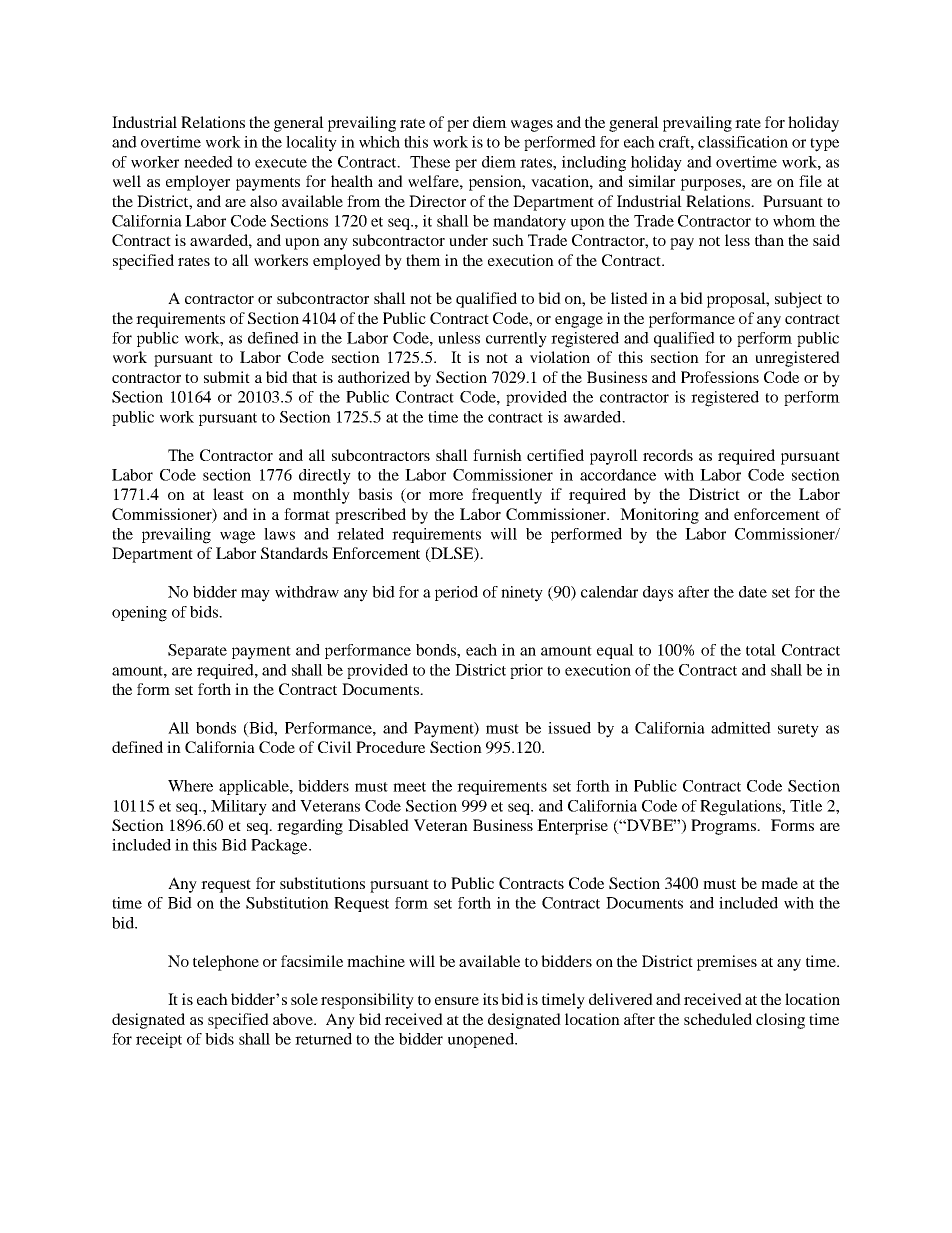 The height and width of the screenshot is (1233, 952). I want to click on classification, so click(743, 142).
